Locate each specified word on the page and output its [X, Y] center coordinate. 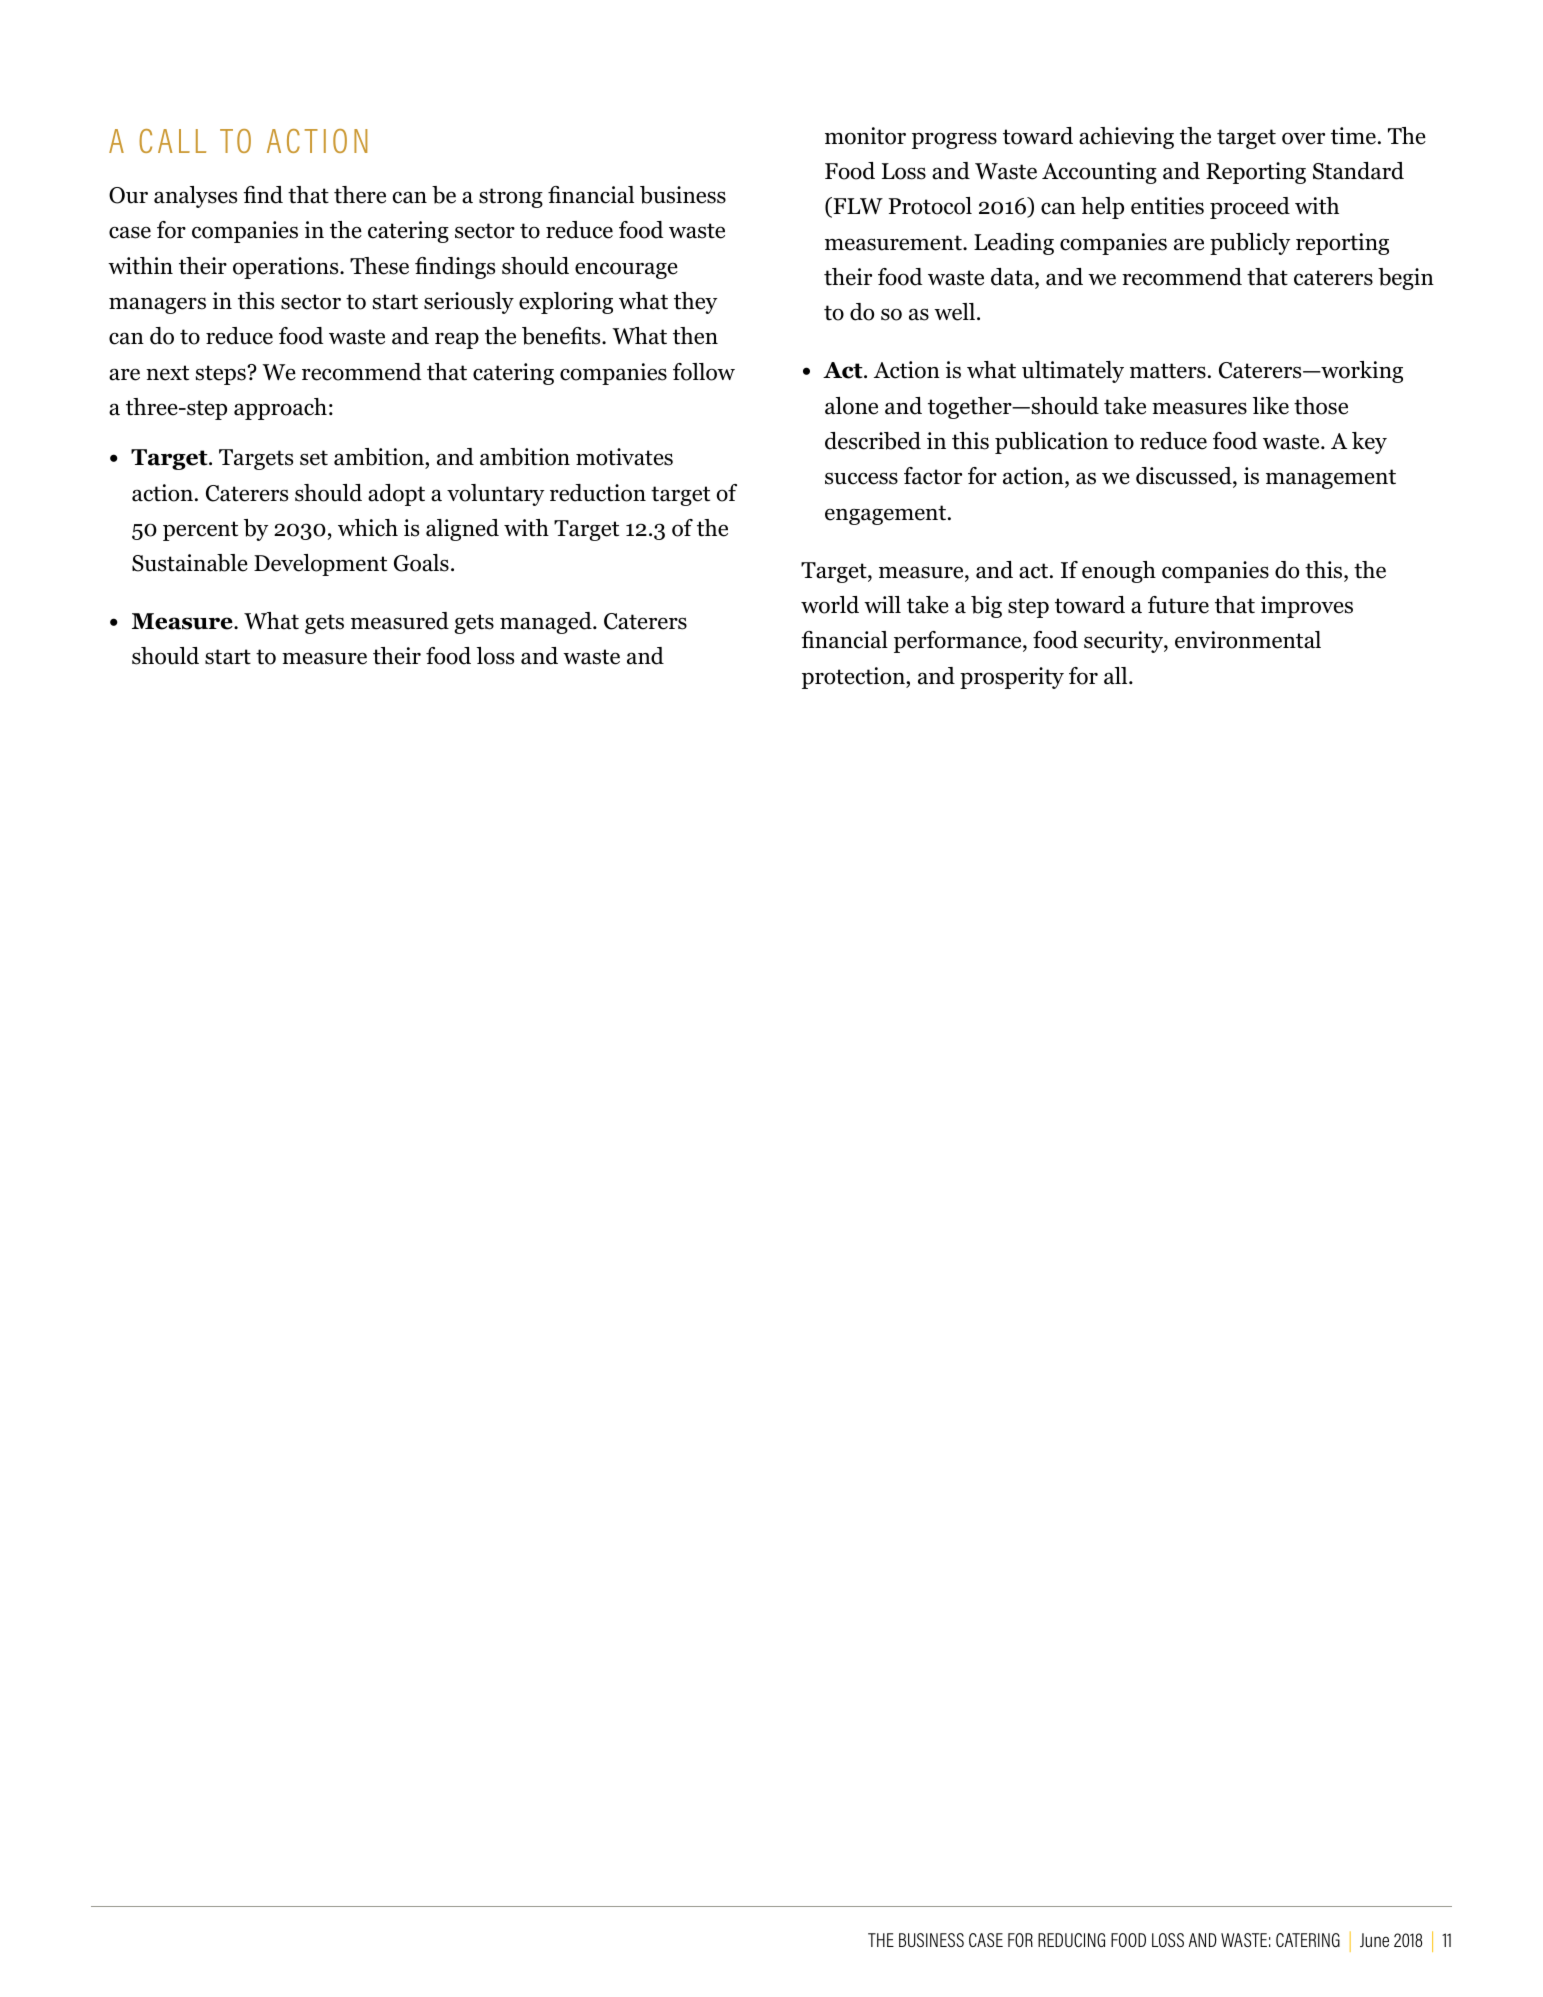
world [830, 605]
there [360, 195]
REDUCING [1071, 1940]
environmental [1248, 640]
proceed [1250, 208]
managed [547, 623]
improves [1307, 607]
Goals [421, 563]
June [1374, 1940]
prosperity [1012, 678]
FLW [857, 207]
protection [854, 678]
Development [320, 565]
